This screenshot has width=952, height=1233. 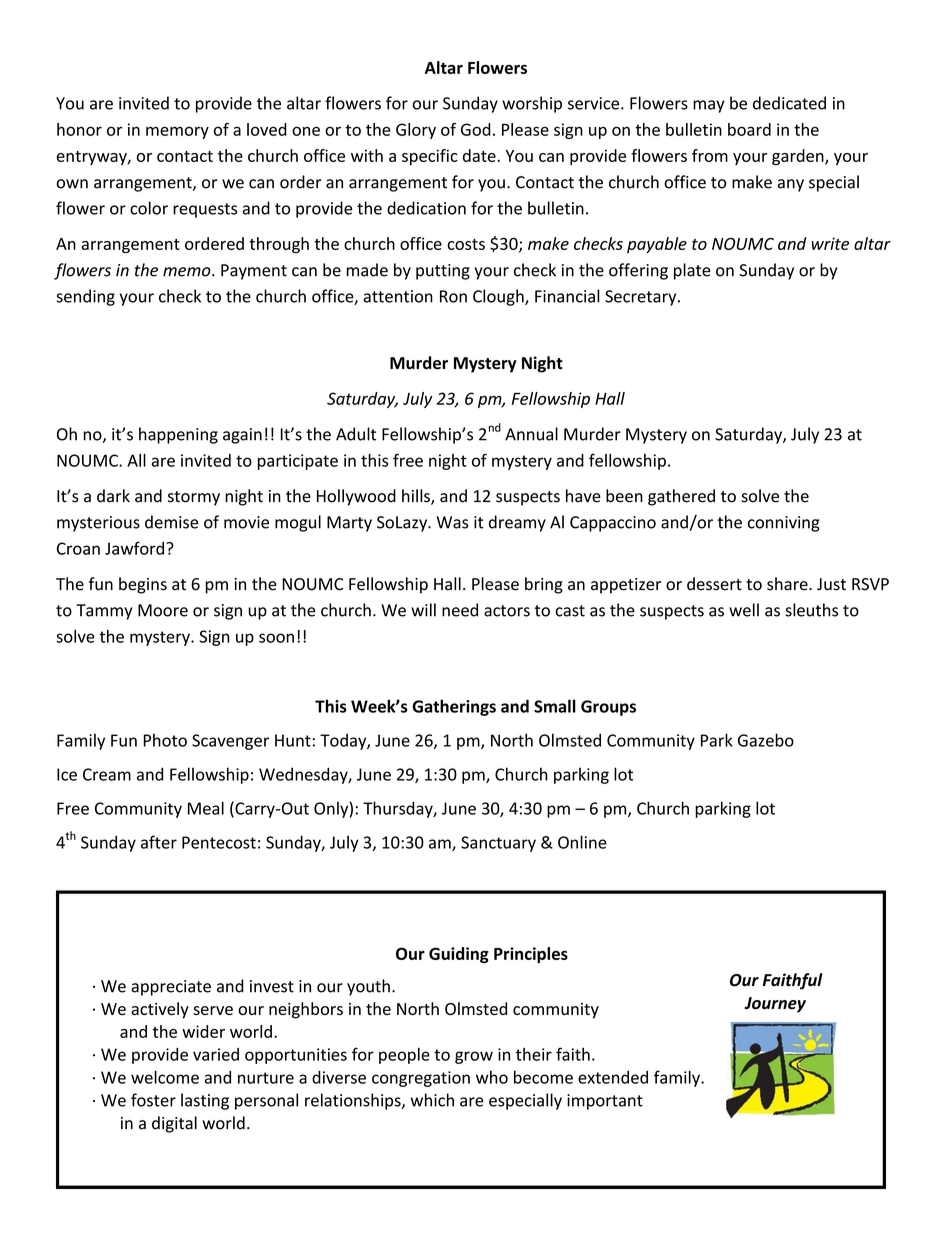 What do you see at coordinates (79, 129) in the screenshot?
I see `honor` at bounding box center [79, 129].
